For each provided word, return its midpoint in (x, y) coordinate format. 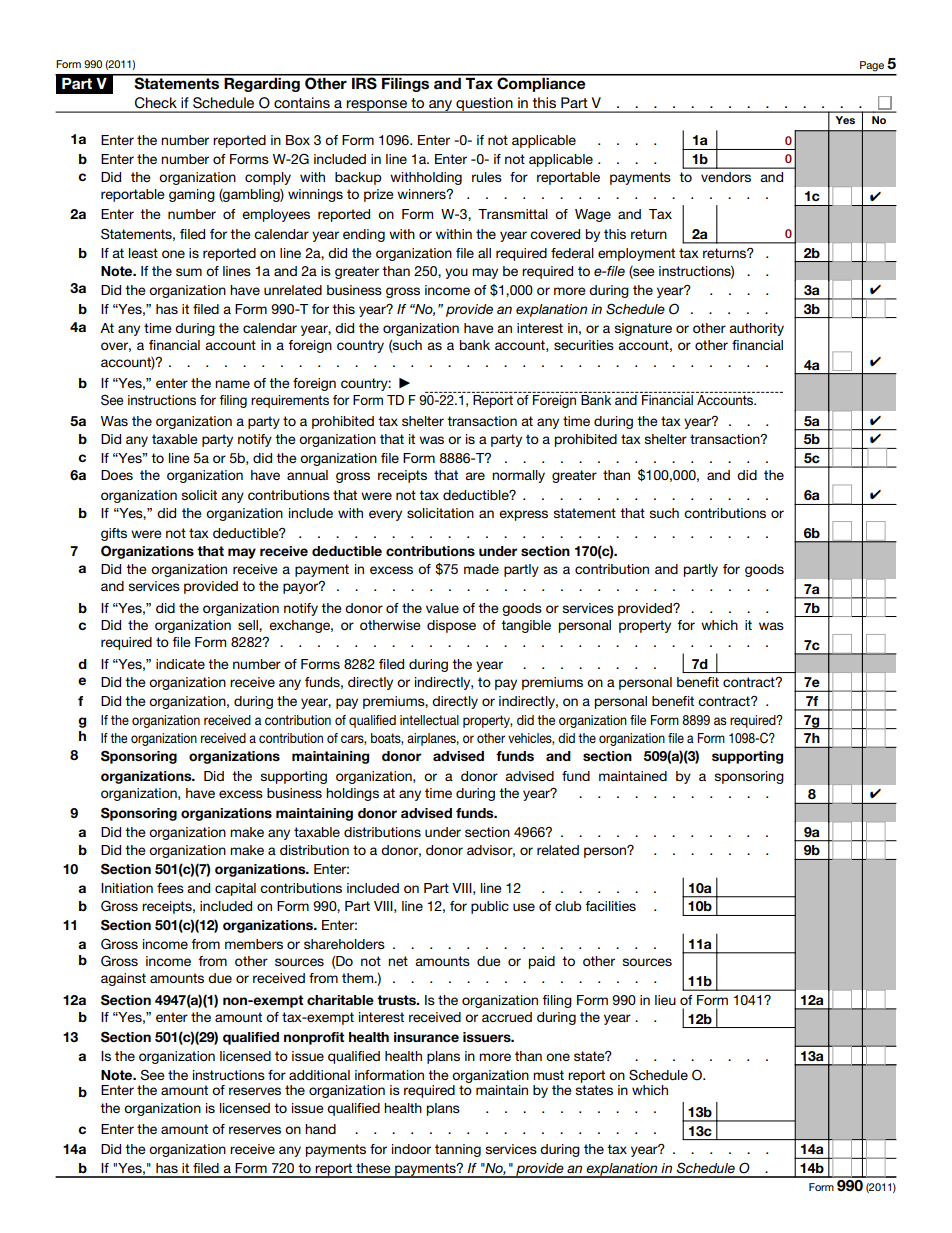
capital (235, 889)
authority (756, 329)
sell (249, 625)
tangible (526, 626)
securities (584, 345)
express (523, 515)
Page (872, 66)
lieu (665, 1000)
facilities (610, 906)
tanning (458, 1150)
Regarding (262, 83)
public (490, 907)
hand (320, 1129)
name (232, 384)
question (484, 105)
